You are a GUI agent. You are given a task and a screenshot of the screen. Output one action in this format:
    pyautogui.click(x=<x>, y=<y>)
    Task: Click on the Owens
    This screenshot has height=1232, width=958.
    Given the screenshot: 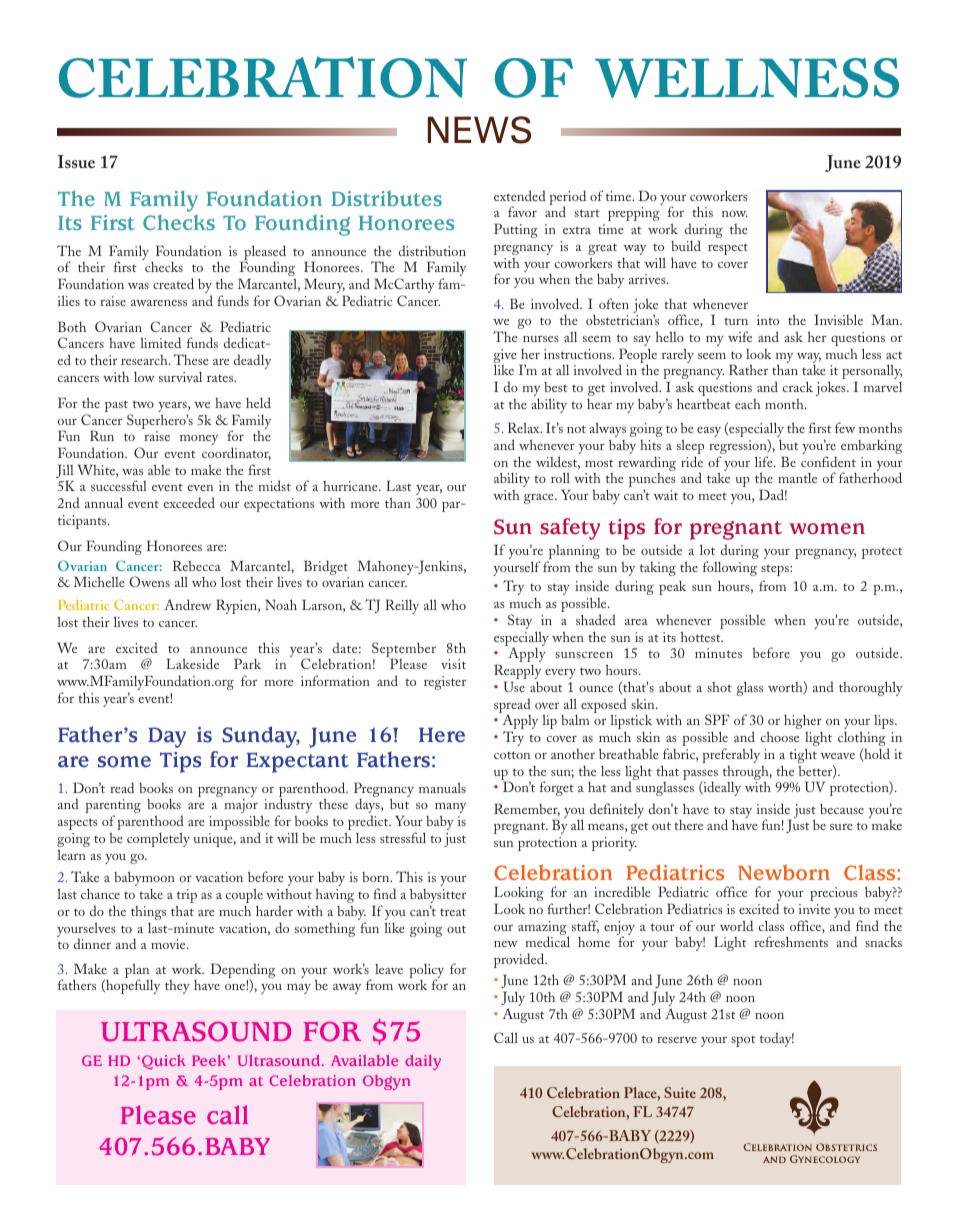 What is the action you would take?
    pyautogui.click(x=149, y=581)
